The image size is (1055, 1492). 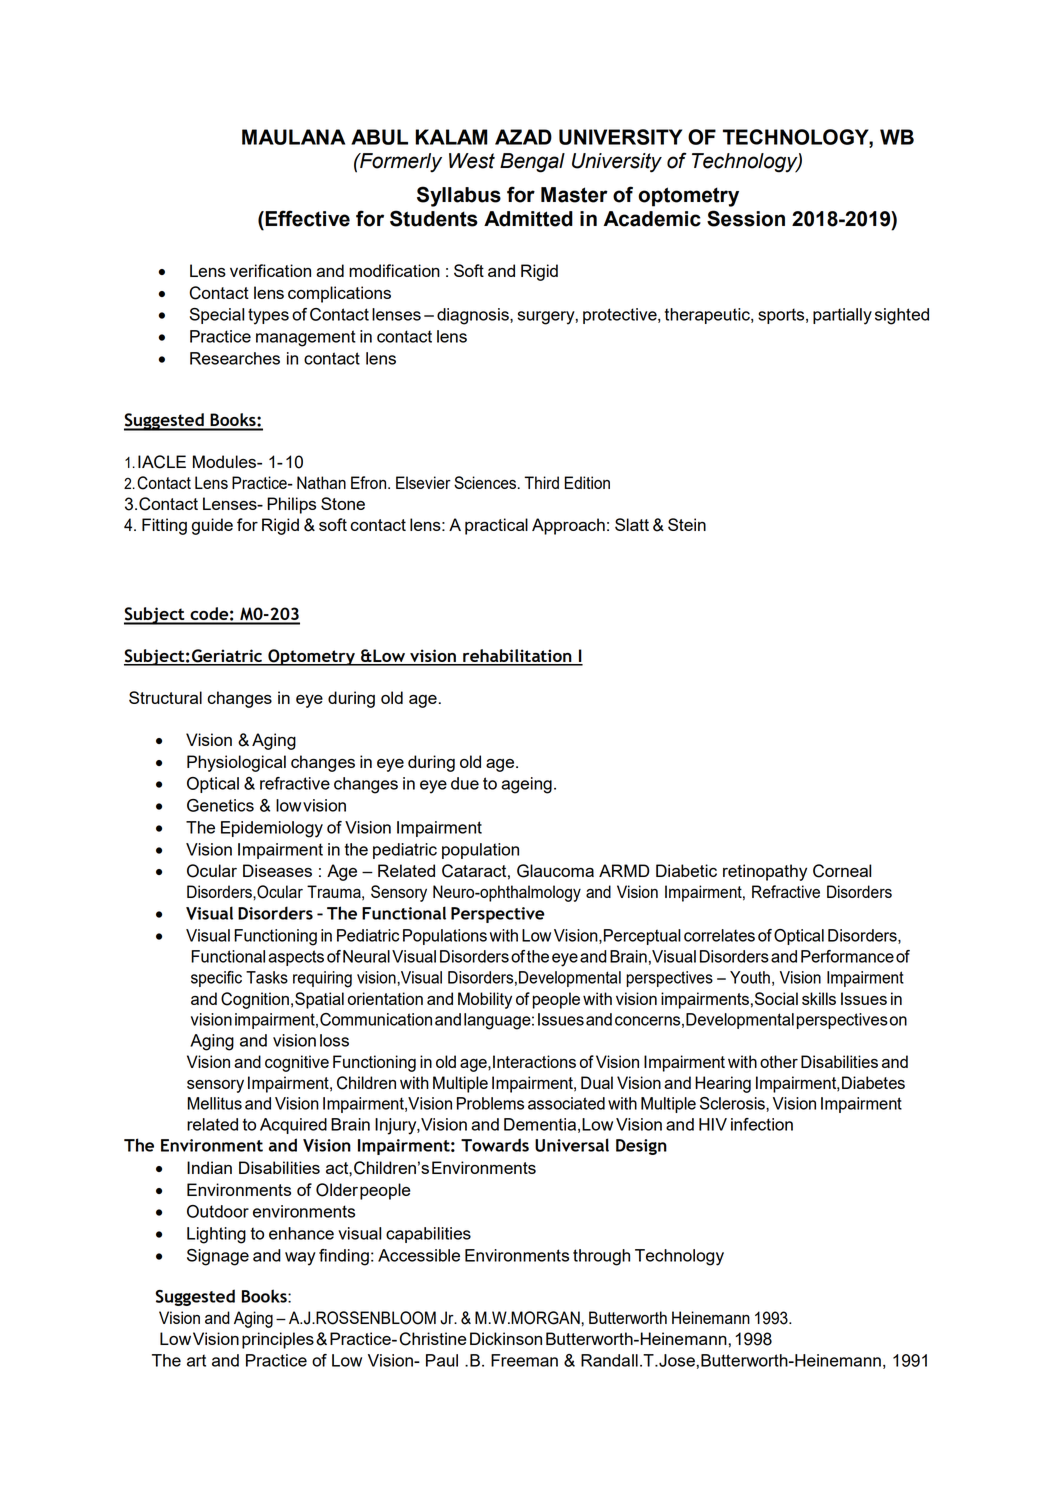 What do you see at coordinates (532, 163) in the screenshot?
I see `Bengal` at bounding box center [532, 163].
